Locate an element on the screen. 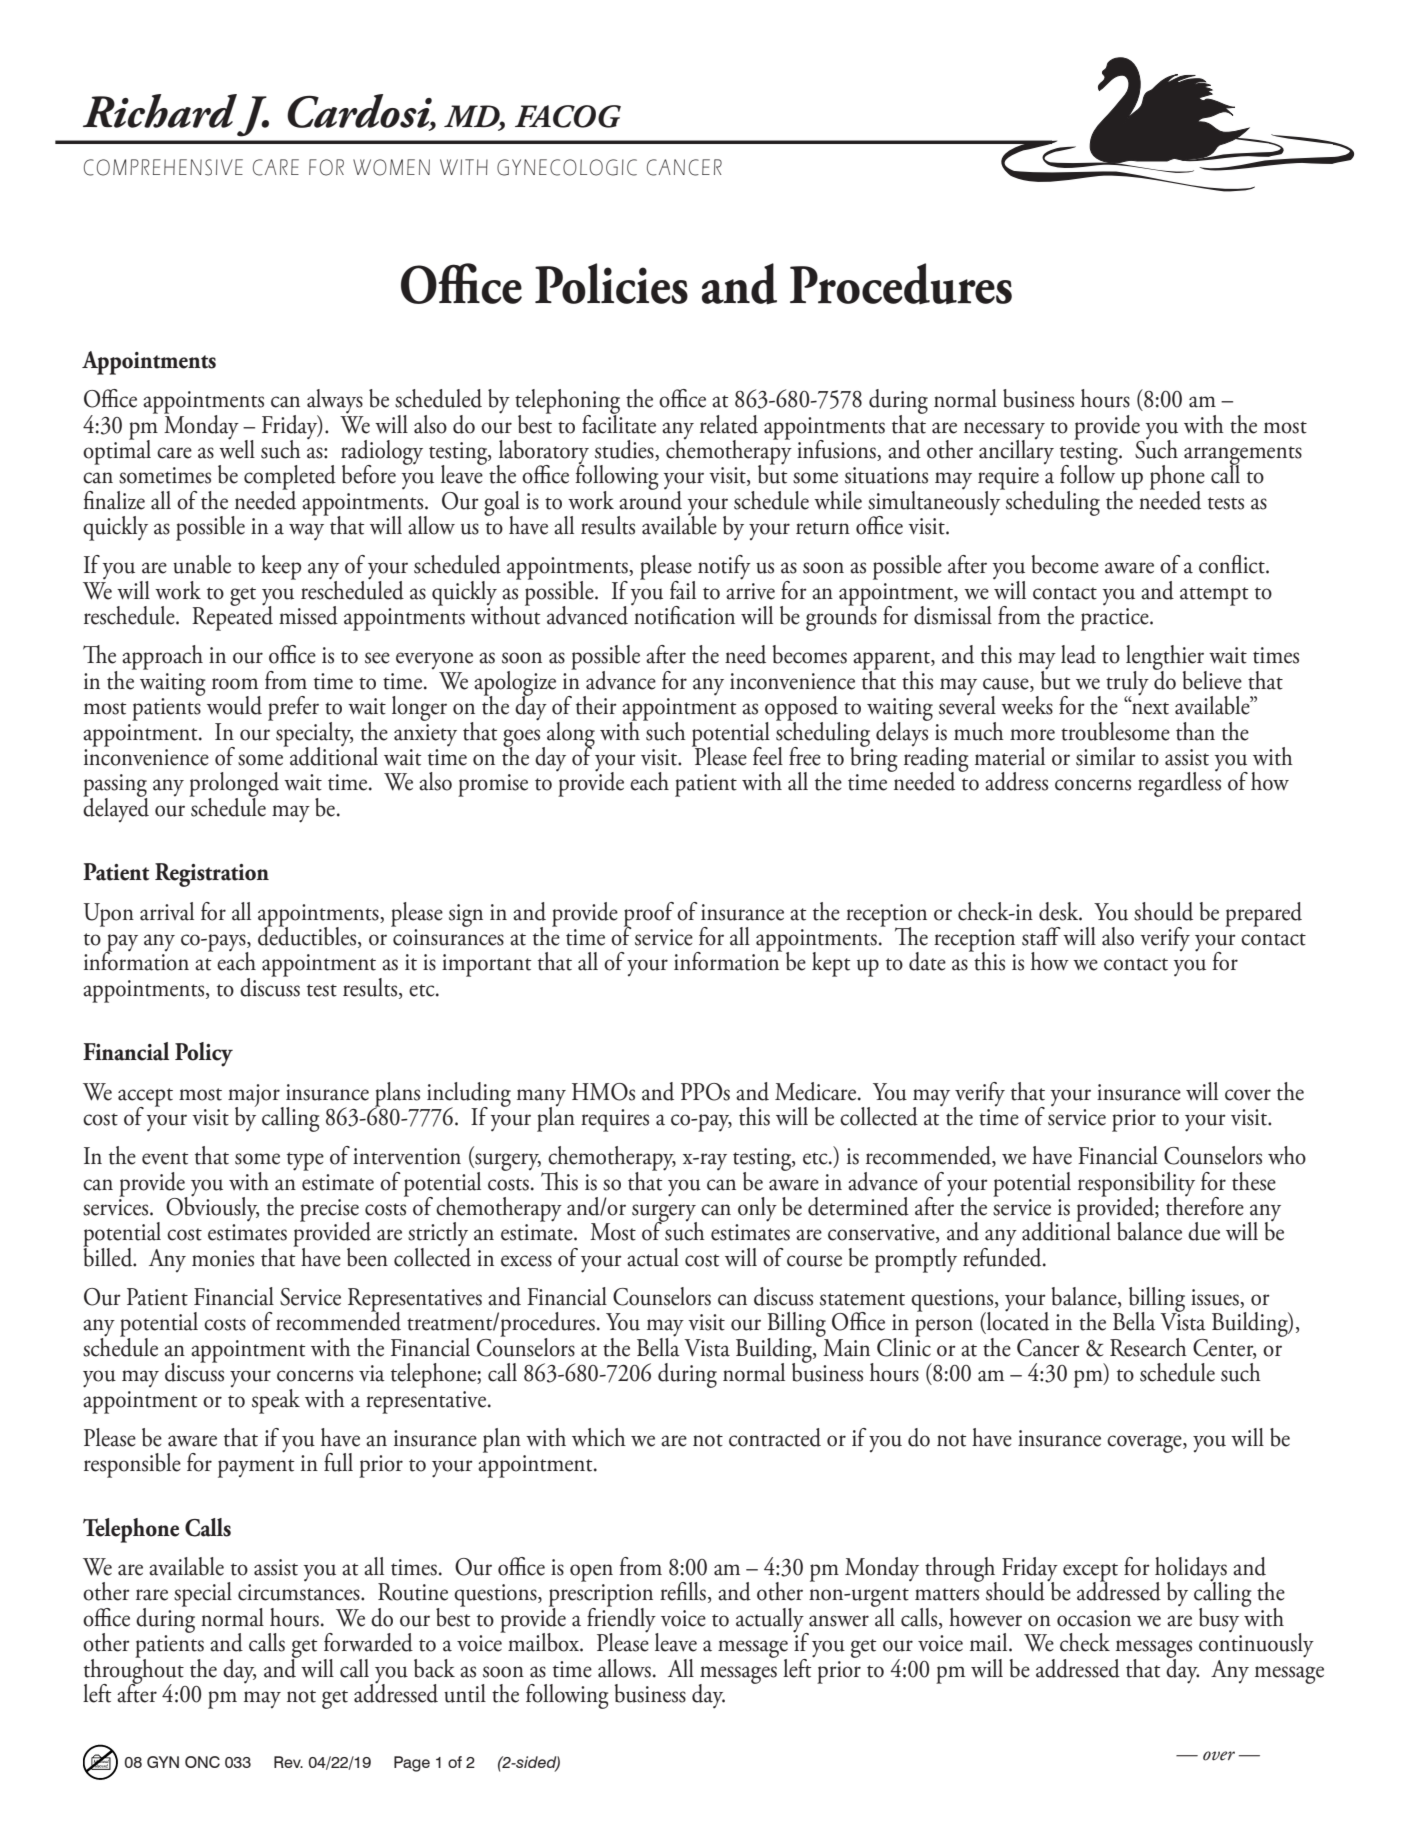  necessary is located at coordinates (1004, 431).
